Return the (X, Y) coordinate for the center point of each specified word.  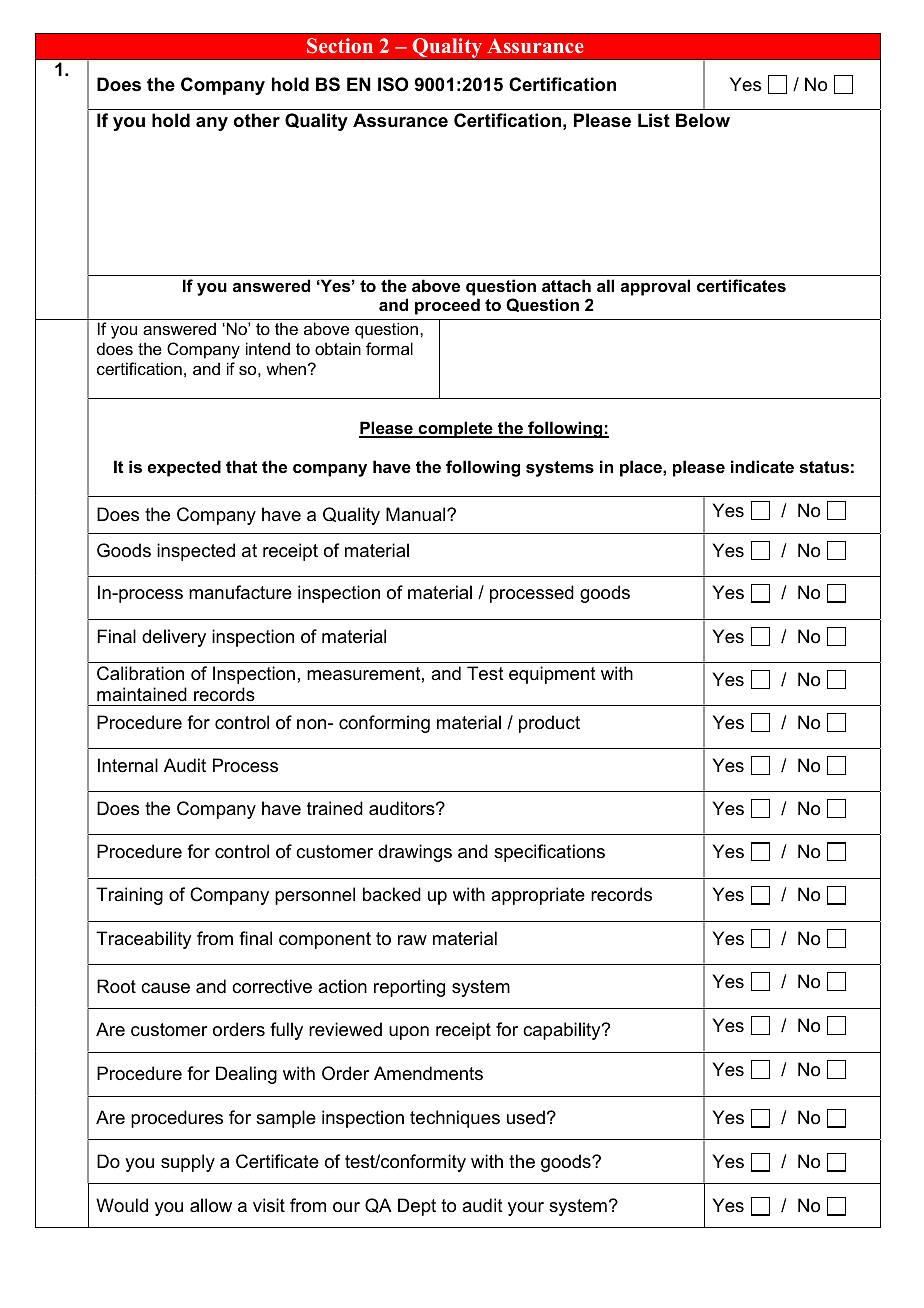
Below (703, 120)
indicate (762, 466)
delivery (174, 638)
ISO (393, 84)
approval (655, 287)
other (256, 120)
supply (188, 1163)
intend (268, 348)
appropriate (538, 896)
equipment (552, 675)
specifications (549, 853)
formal (389, 348)
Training (129, 896)
